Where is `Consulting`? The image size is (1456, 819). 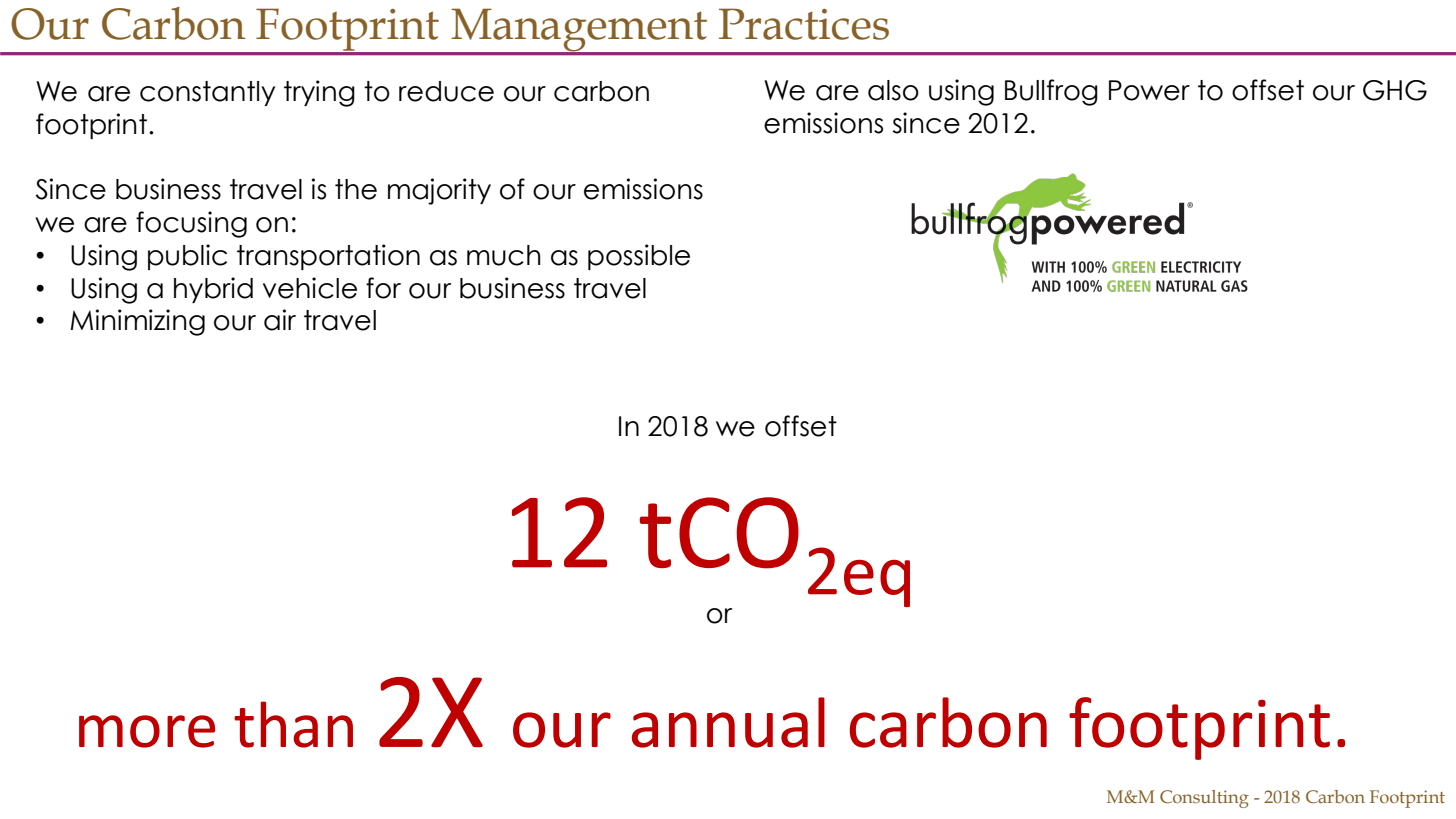 Consulting is located at coordinates (1204, 799).
